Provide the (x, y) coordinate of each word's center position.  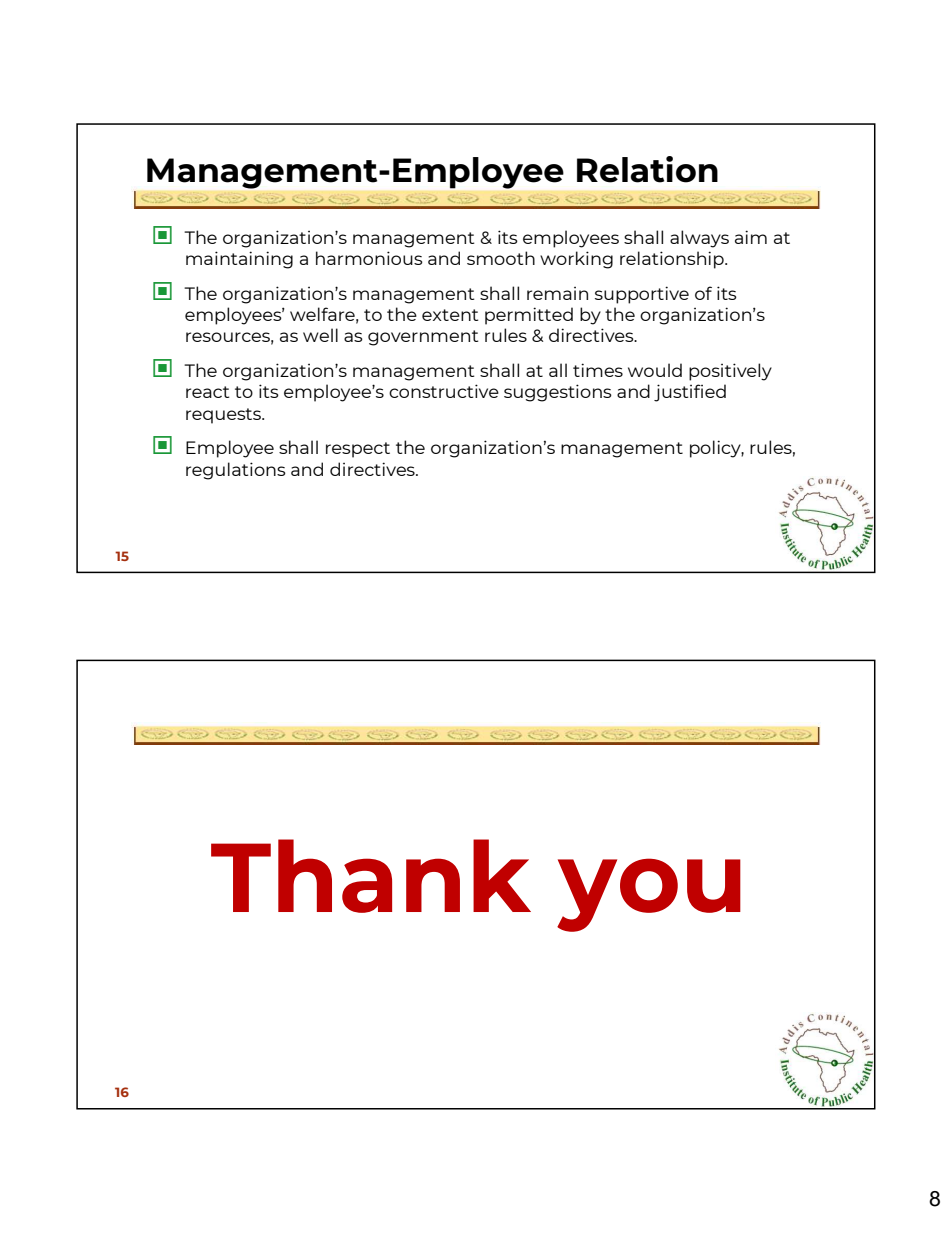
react (208, 392)
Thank (371, 876)
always (699, 239)
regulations (236, 471)
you (649, 895)
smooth (501, 258)
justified (690, 393)
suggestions (558, 393)
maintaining (239, 260)
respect (358, 450)
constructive (444, 391)
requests (224, 416)
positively (730, 372)
